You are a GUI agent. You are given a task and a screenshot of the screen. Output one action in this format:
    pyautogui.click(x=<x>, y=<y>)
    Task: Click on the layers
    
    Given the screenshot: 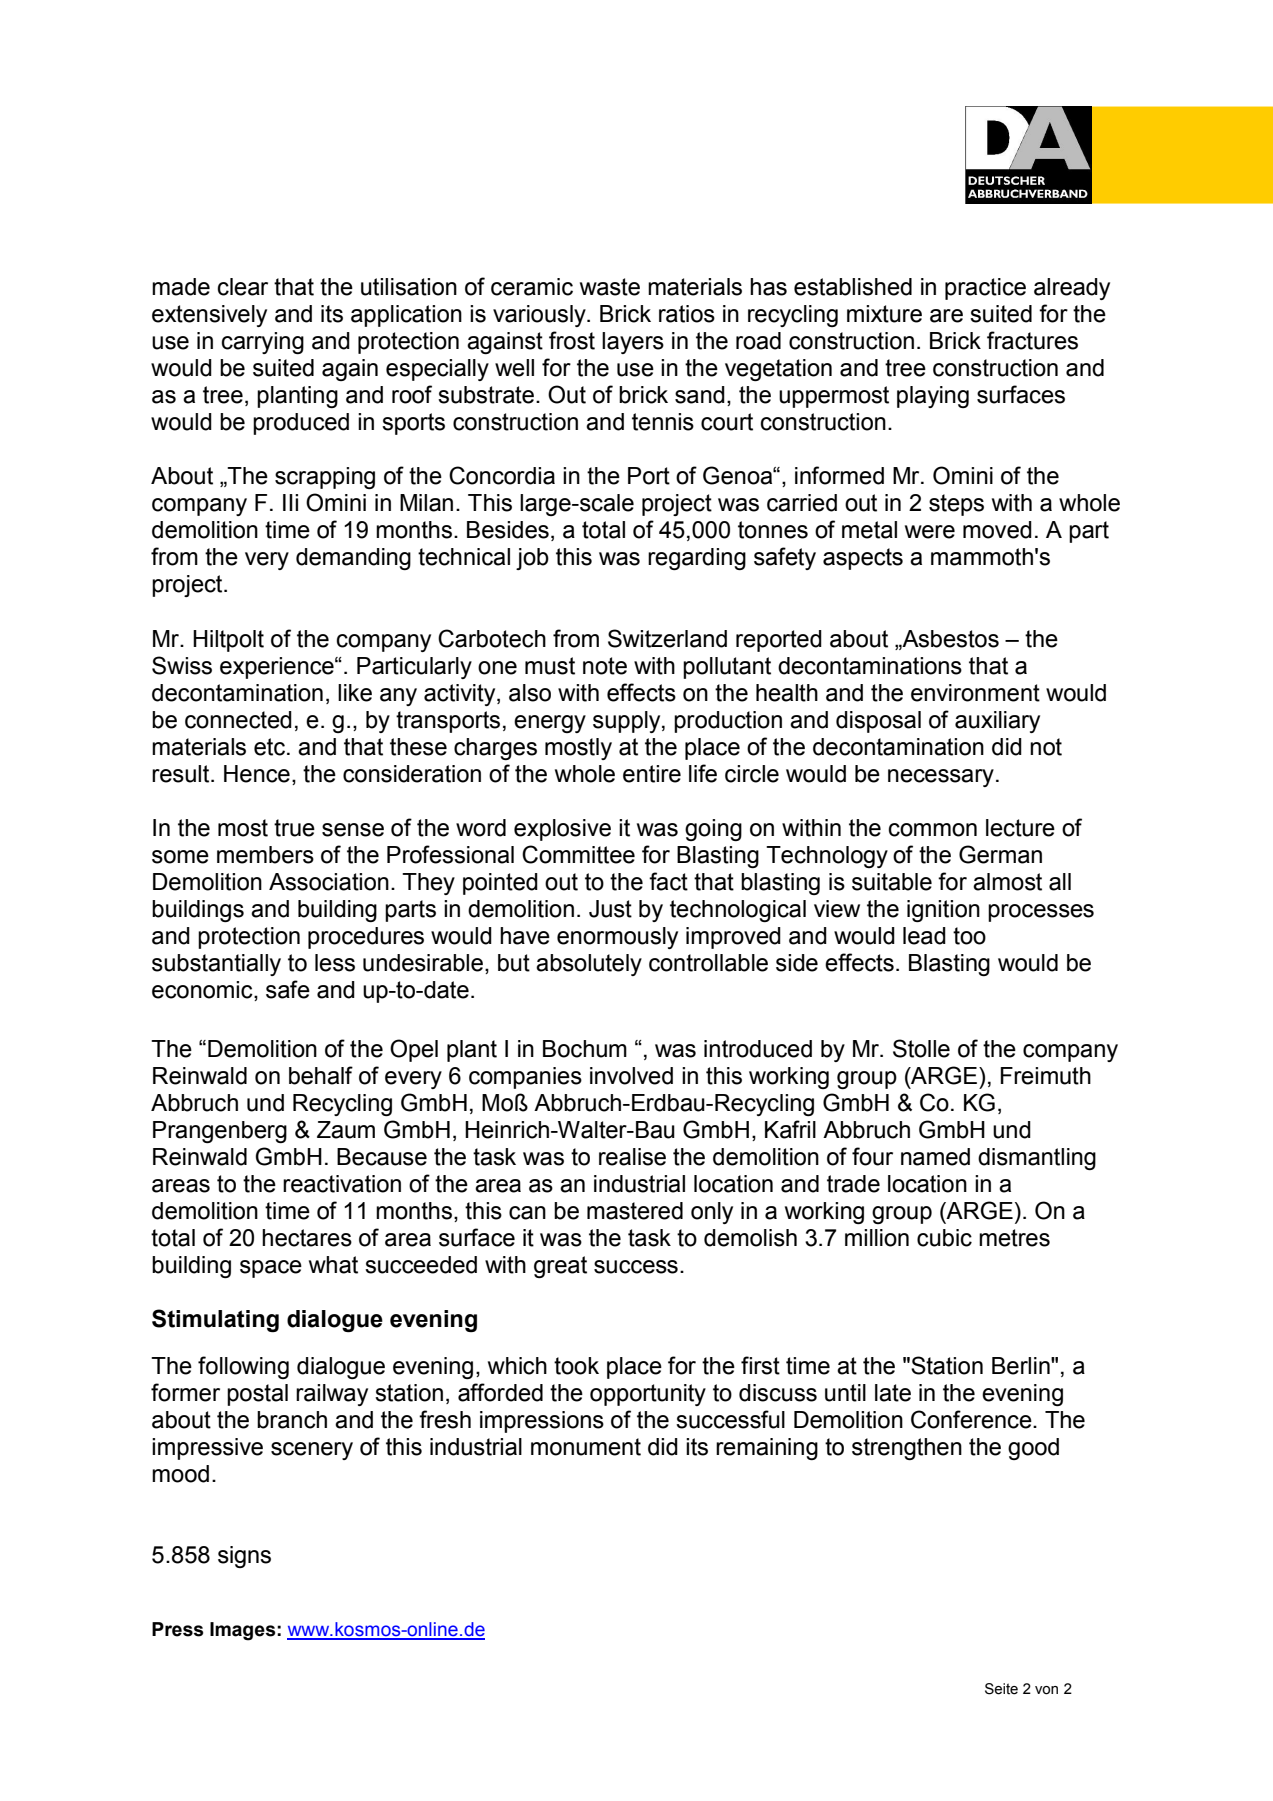 What is the action you would take?
    pyautogui.click(x=633, y=343)
